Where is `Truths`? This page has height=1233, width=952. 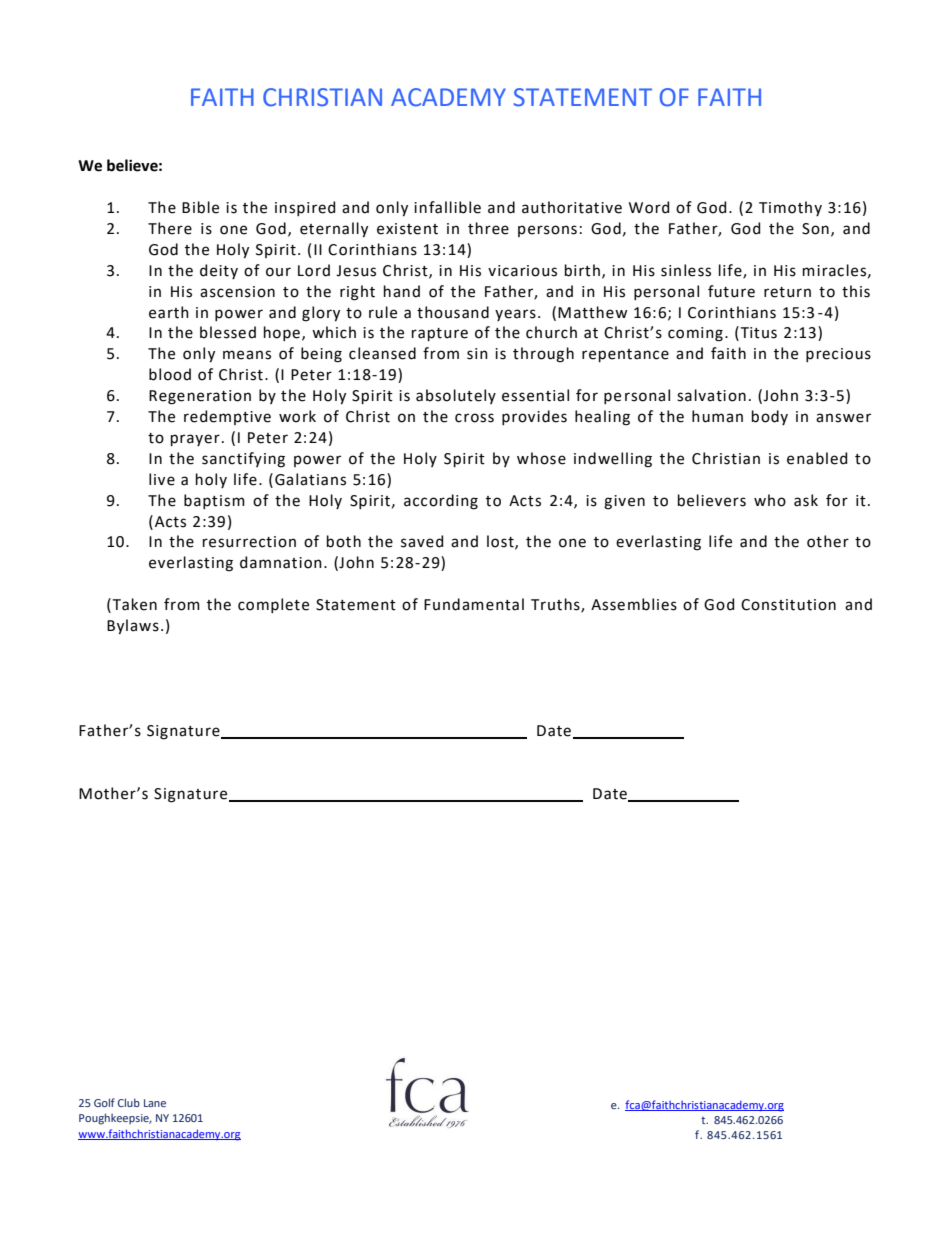
Truths is located at coordinates (556, 605).
